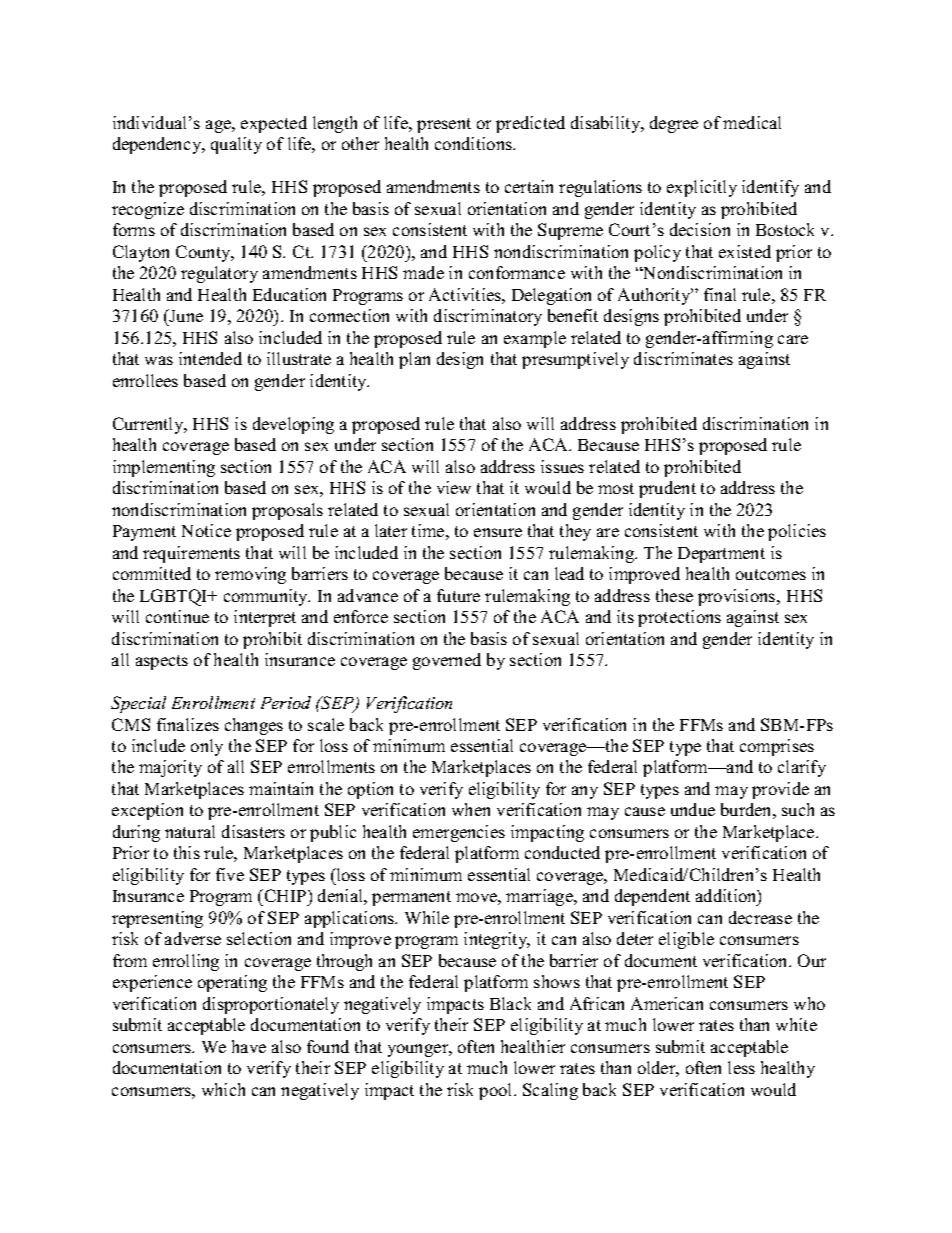  I want to click on medical, so click(752, 122).
